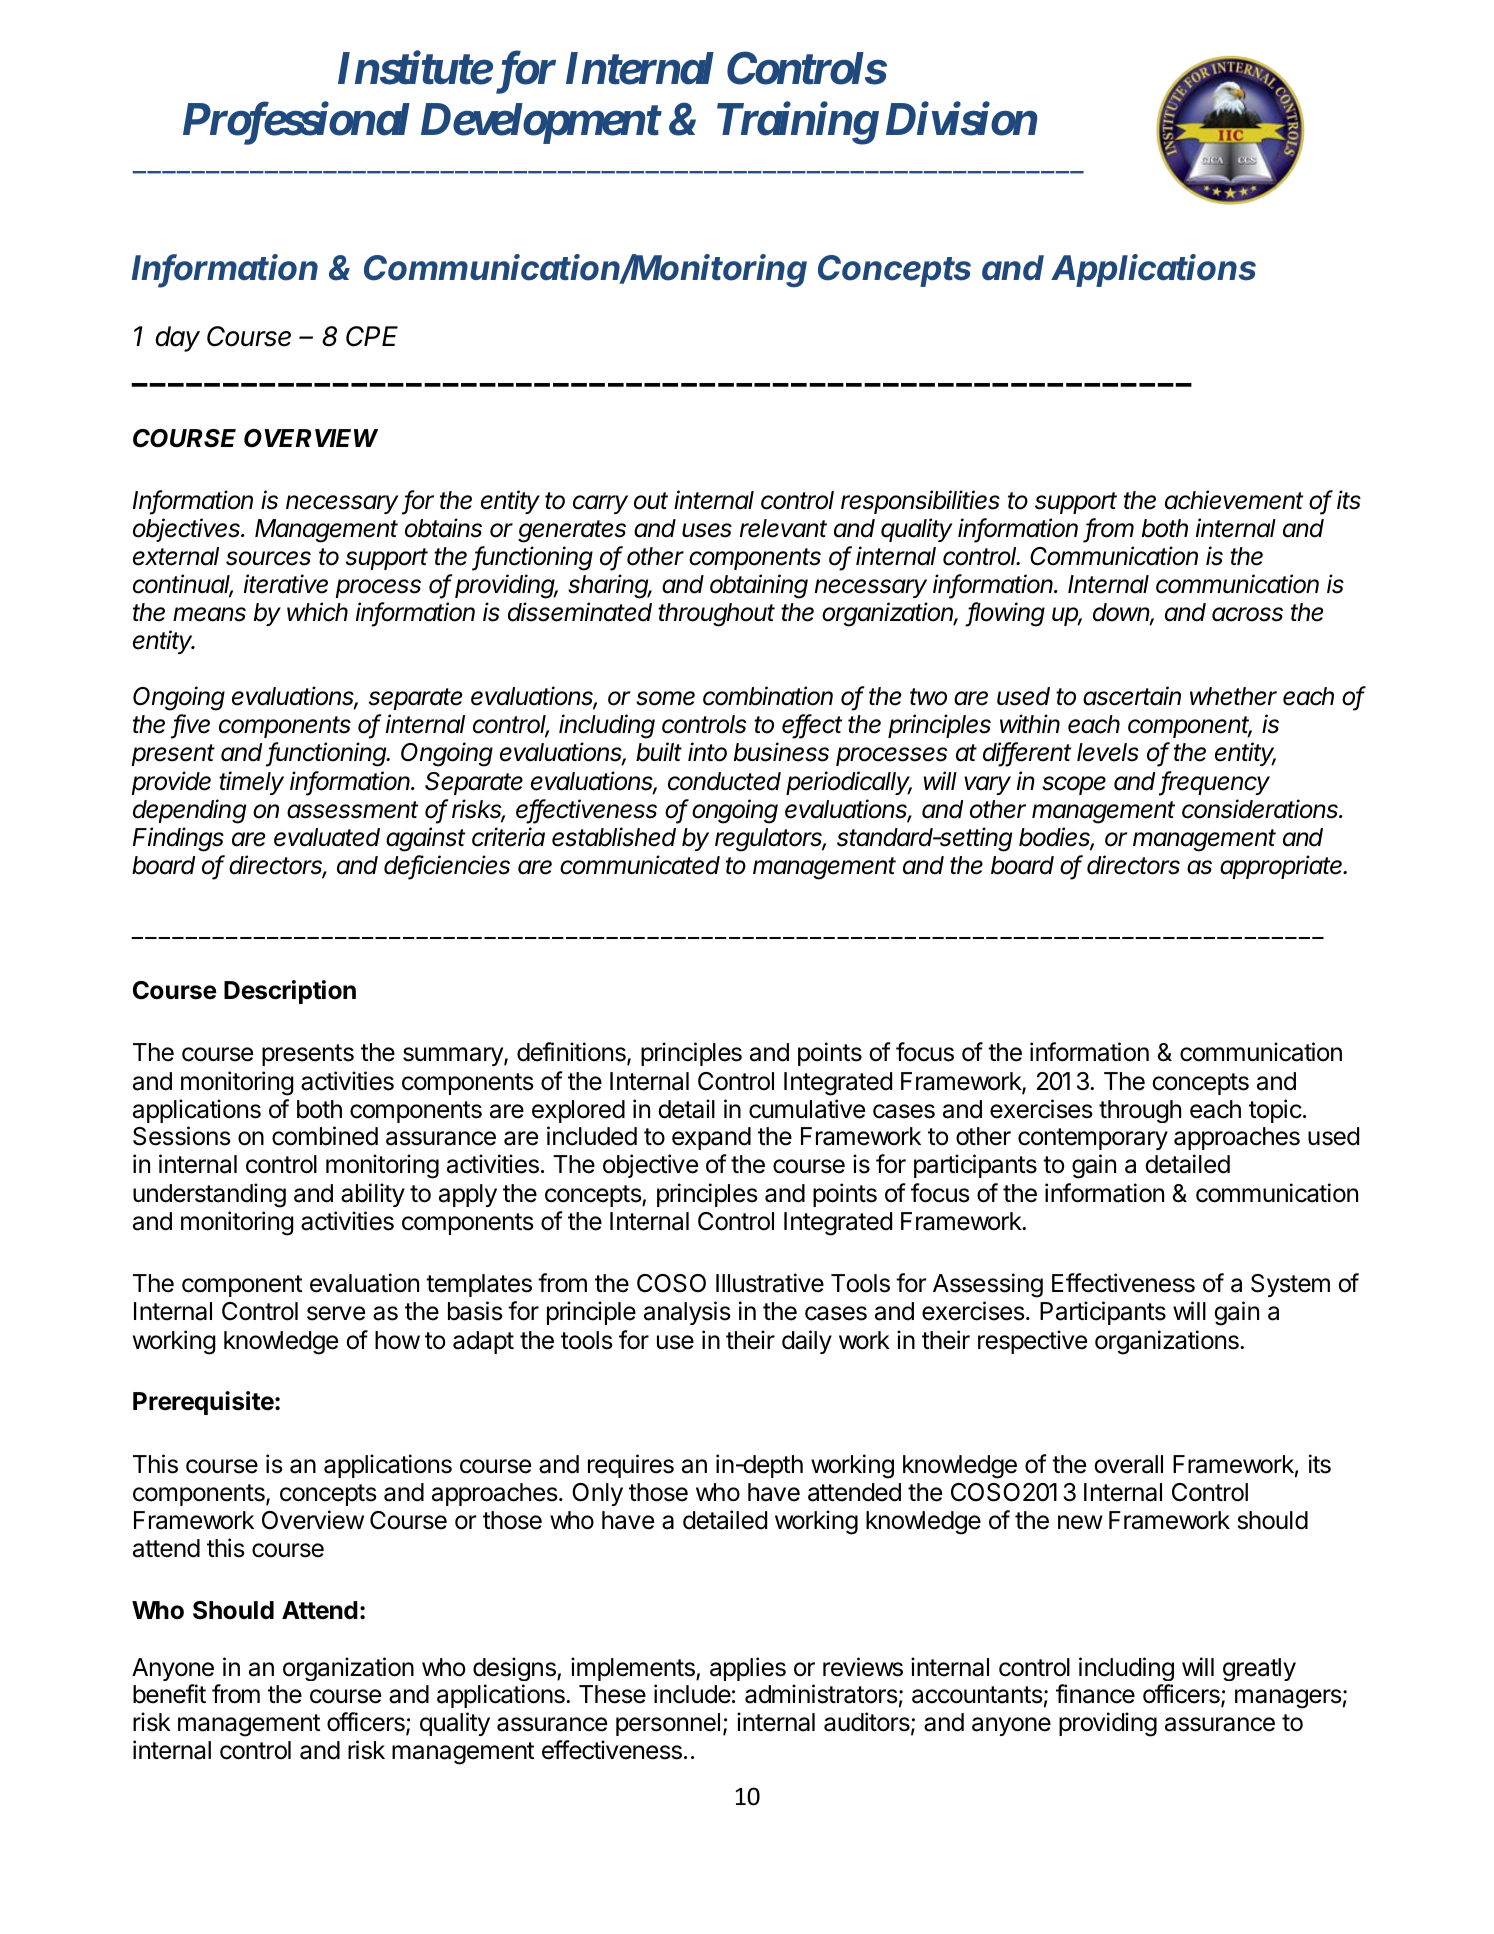 This screenshot has height=1934, width=1494. What do you see at coordinates (169, 1694) in the screenshot?
I see `benefit` at bounding box center [169, 1694].
